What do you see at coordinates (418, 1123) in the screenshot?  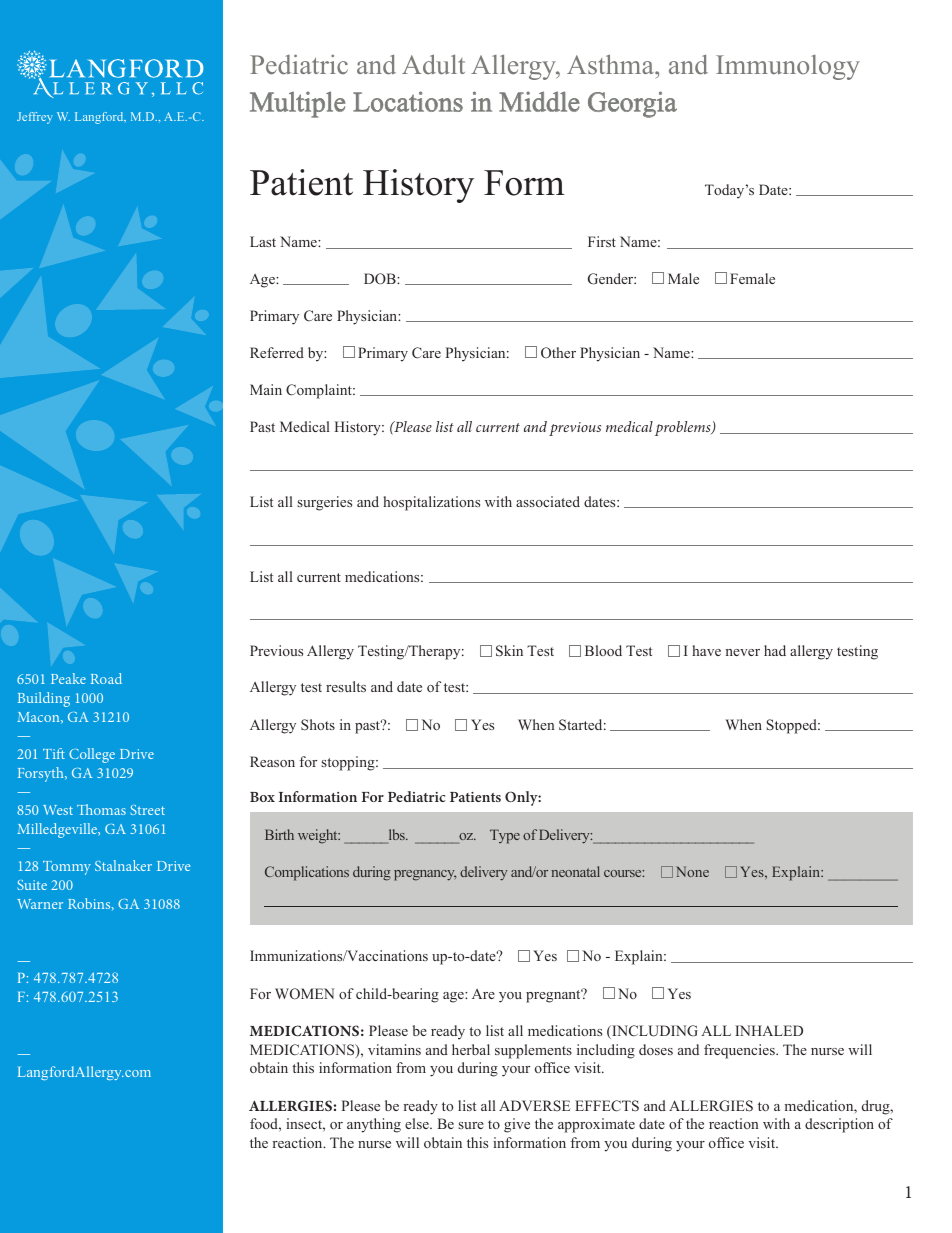 I see `else` at bounding box center [418, 1123].
